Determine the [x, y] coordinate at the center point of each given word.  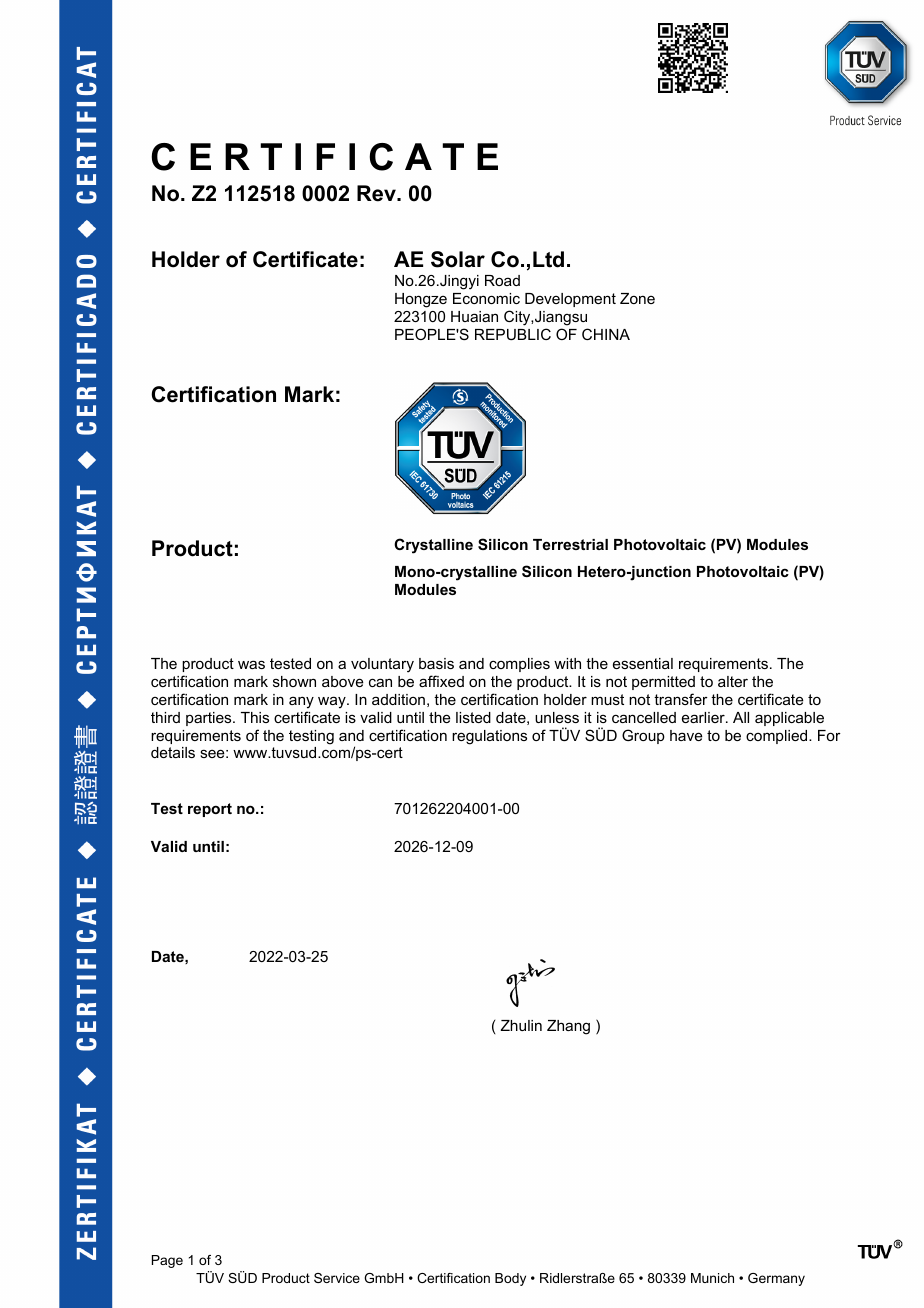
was [251, 664]
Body [510, 1279]
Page [167, 1261]
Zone [637, 298]
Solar [458, 259]
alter [733, 681]
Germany [776, 1279]
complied [778, 737]
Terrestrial [570, 544]
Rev [377, 193]
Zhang [568, 1027]
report [210, 810]
